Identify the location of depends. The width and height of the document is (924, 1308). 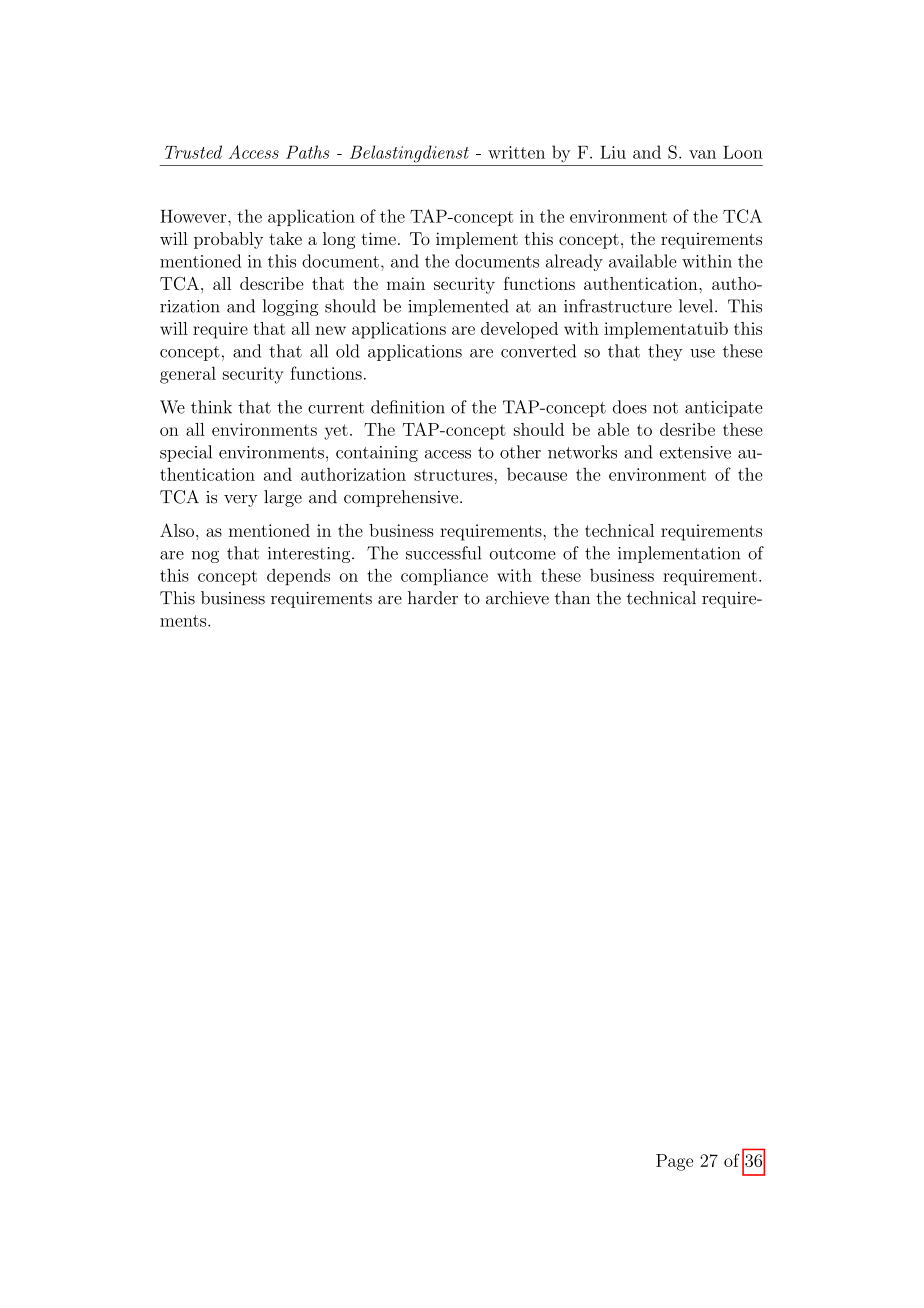
(298, 577).
